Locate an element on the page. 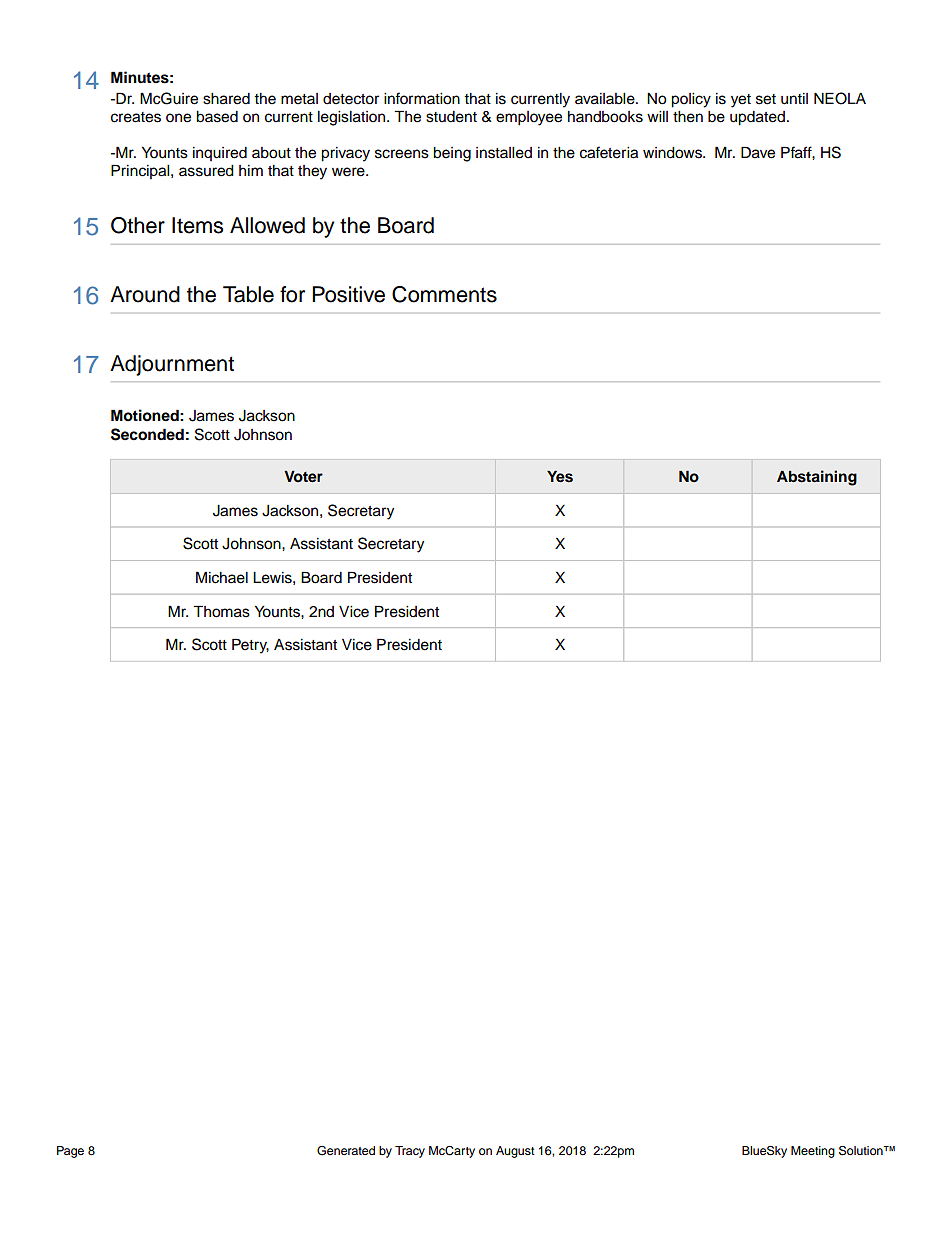 The height and width of the page is (1233, 952). Adjournment is located at coordinates (172, 365).
